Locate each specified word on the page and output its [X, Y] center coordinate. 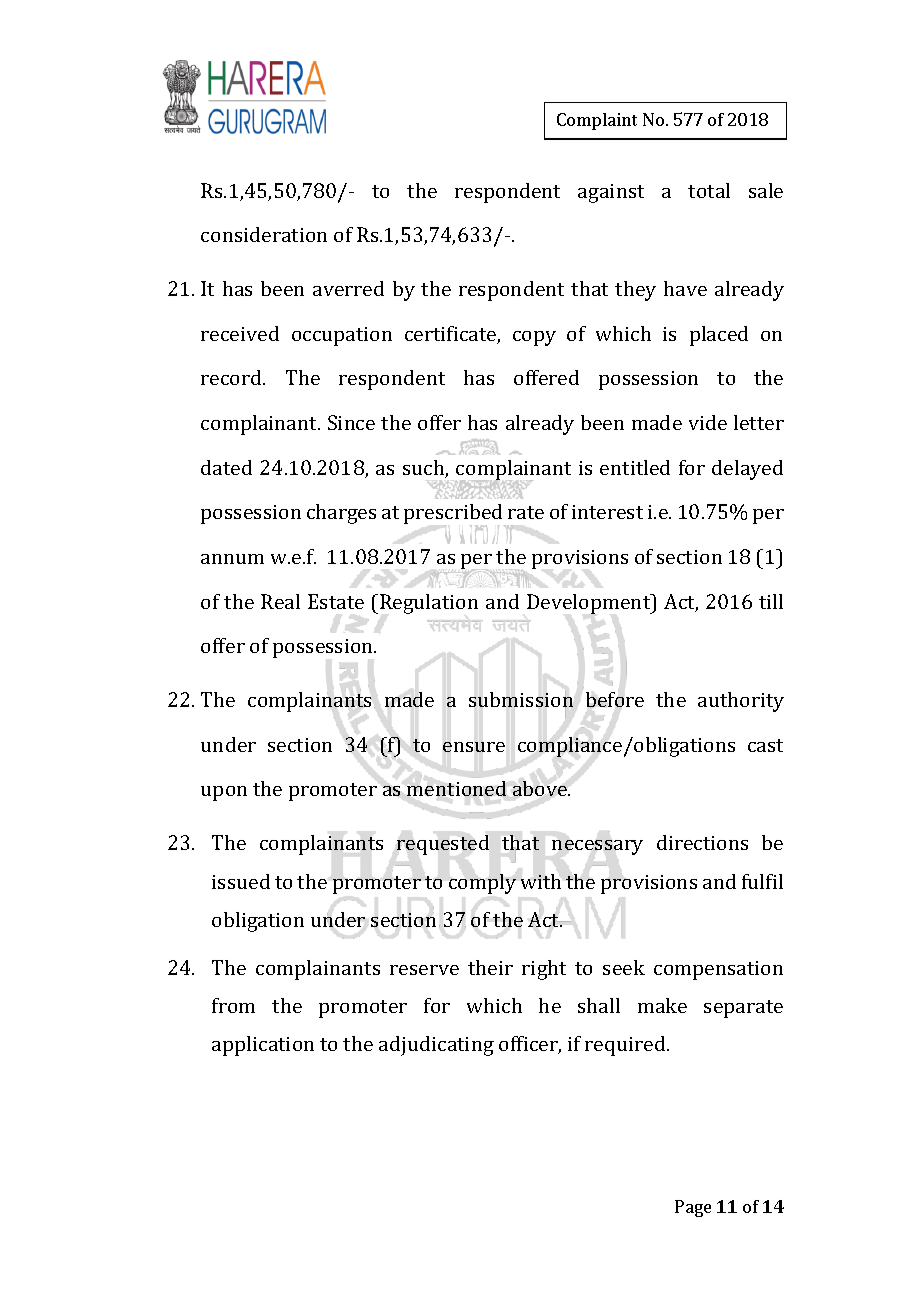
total [709, 190]
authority [741, 702]
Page [693, 1208]
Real [280, 601]
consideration [264, 234]
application [263, 1046]
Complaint [597, 121]
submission [521, 700]
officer [530, 1045]
